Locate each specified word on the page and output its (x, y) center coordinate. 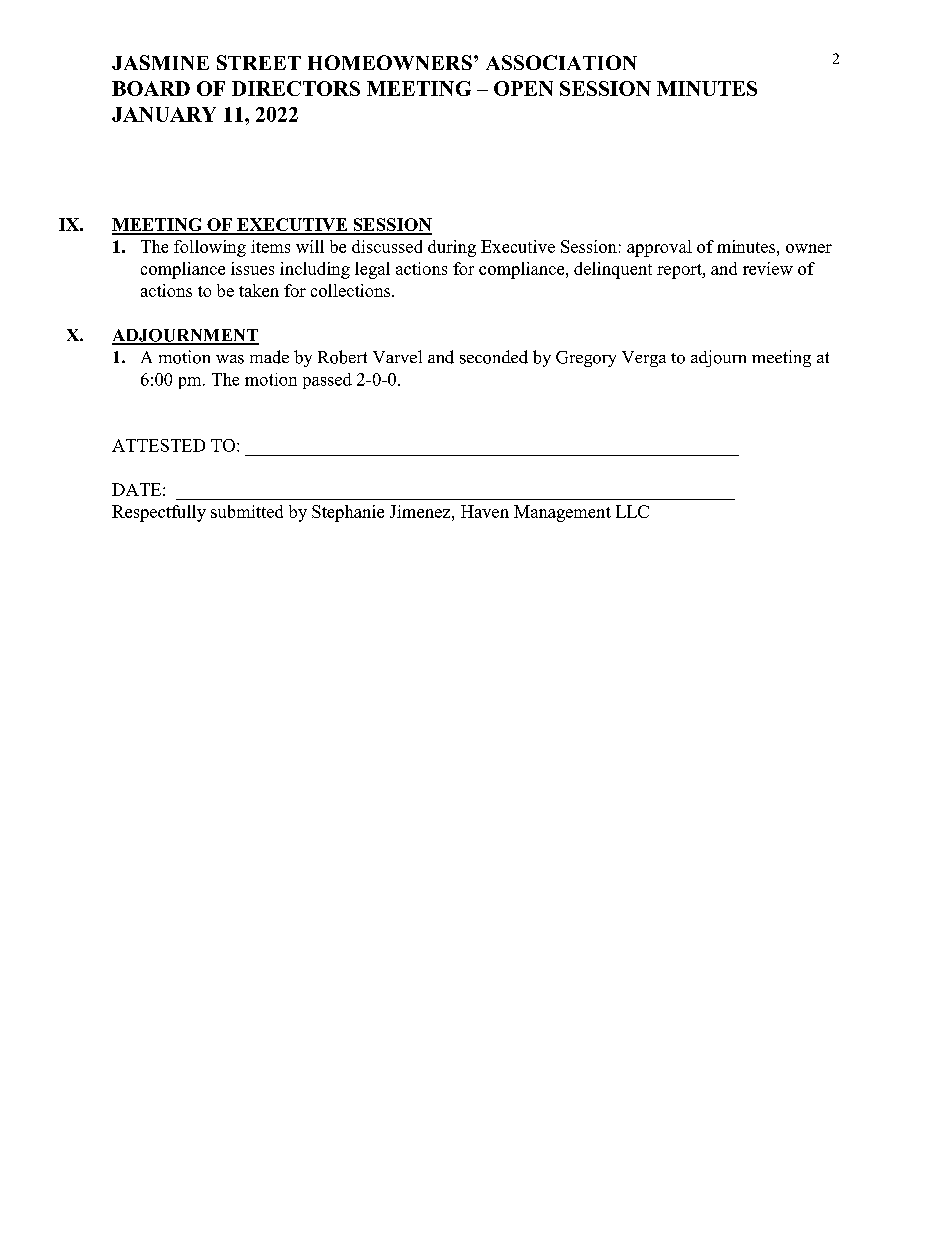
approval (659, 248)
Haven (485, 511)
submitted (247, 511)
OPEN (523, 88)
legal (372, 270)
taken (259, 290)
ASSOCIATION (561, 62)
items (270, 246)
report (680, 271)
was (230, 359)
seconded (494, 357)
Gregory (586, 359)
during (452, 248)
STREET (259, 62)
